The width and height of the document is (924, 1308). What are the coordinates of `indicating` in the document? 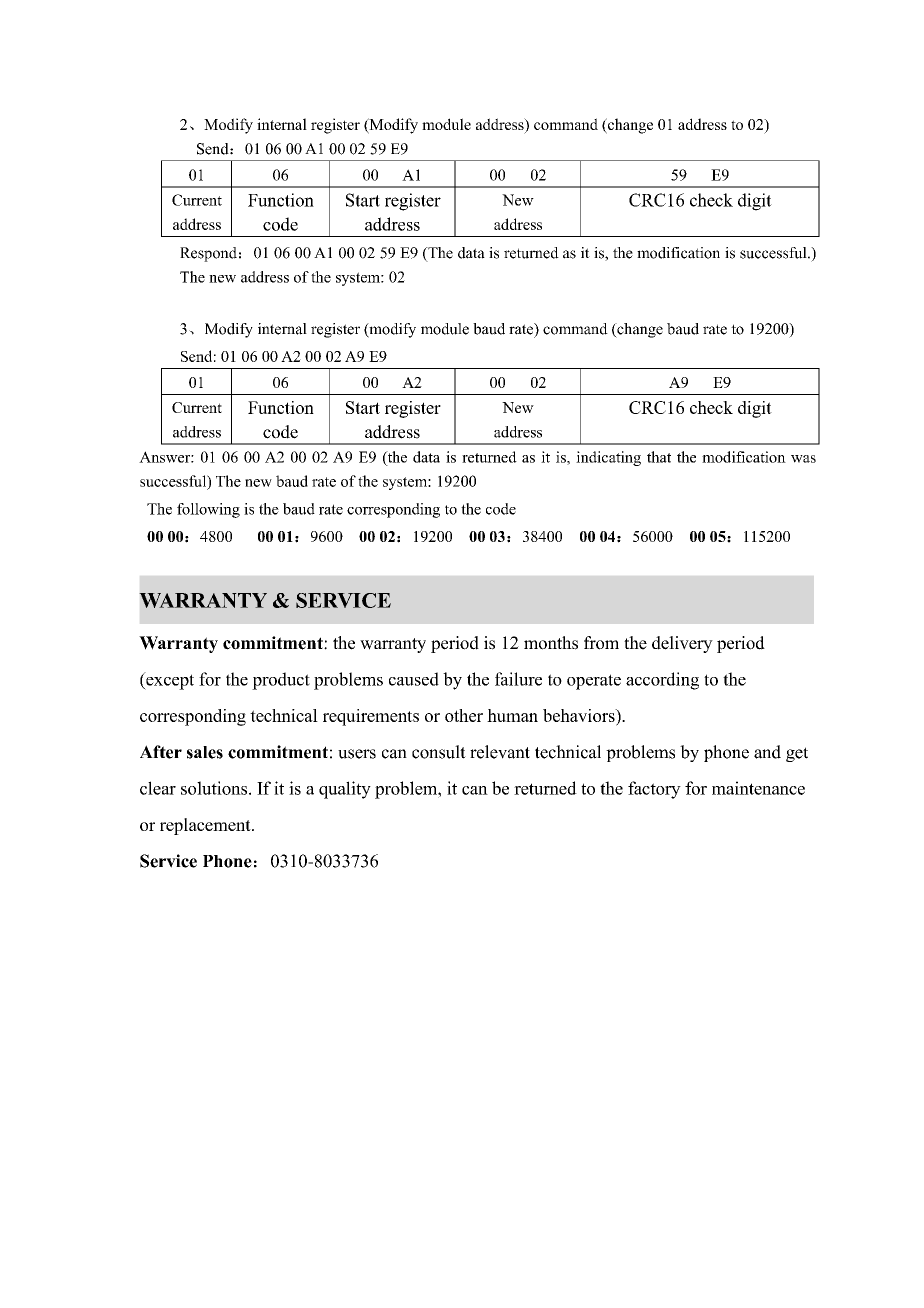 It's located at (608, 458).
